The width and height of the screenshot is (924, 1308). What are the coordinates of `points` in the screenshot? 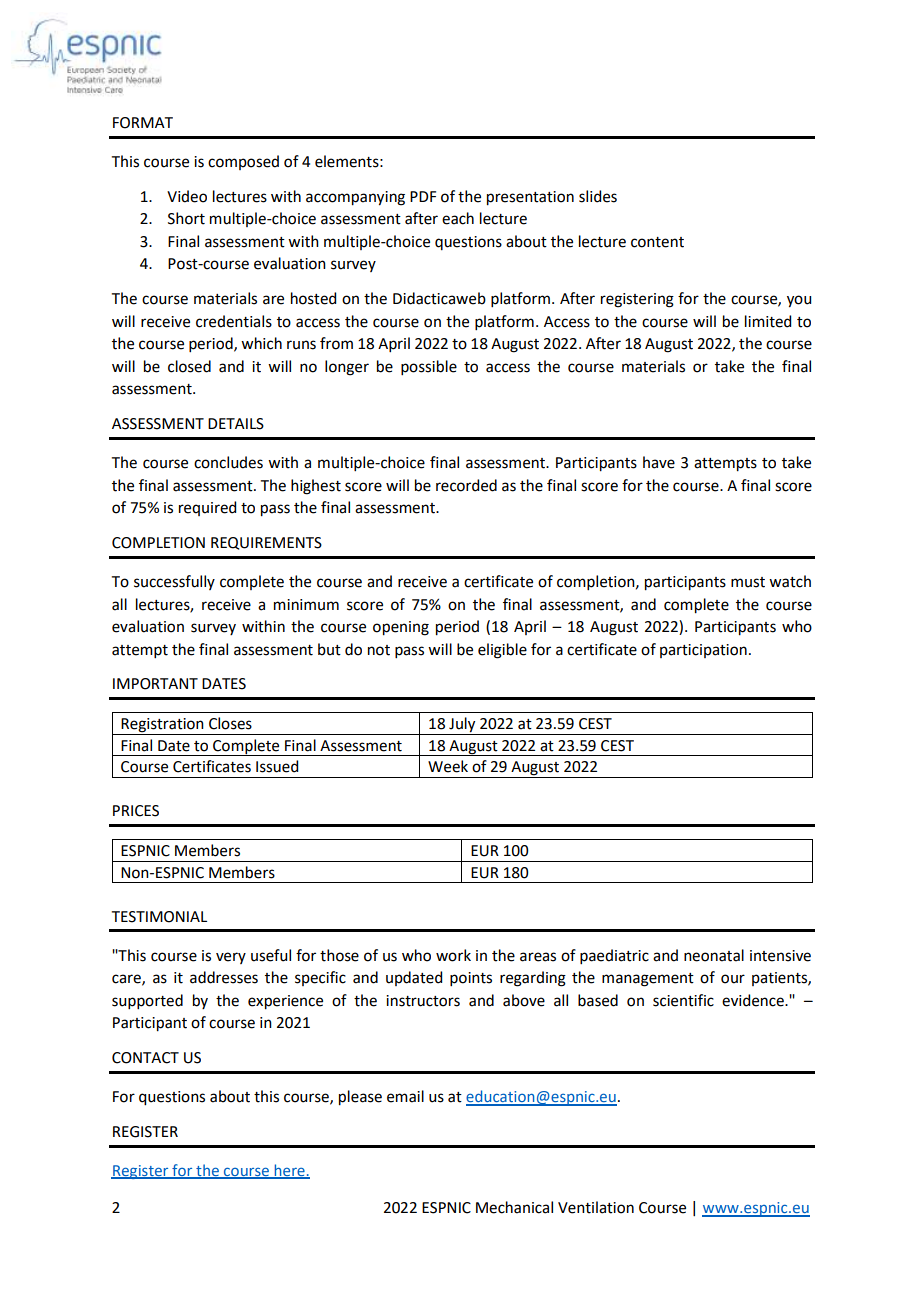 It's located at (471, 979).
